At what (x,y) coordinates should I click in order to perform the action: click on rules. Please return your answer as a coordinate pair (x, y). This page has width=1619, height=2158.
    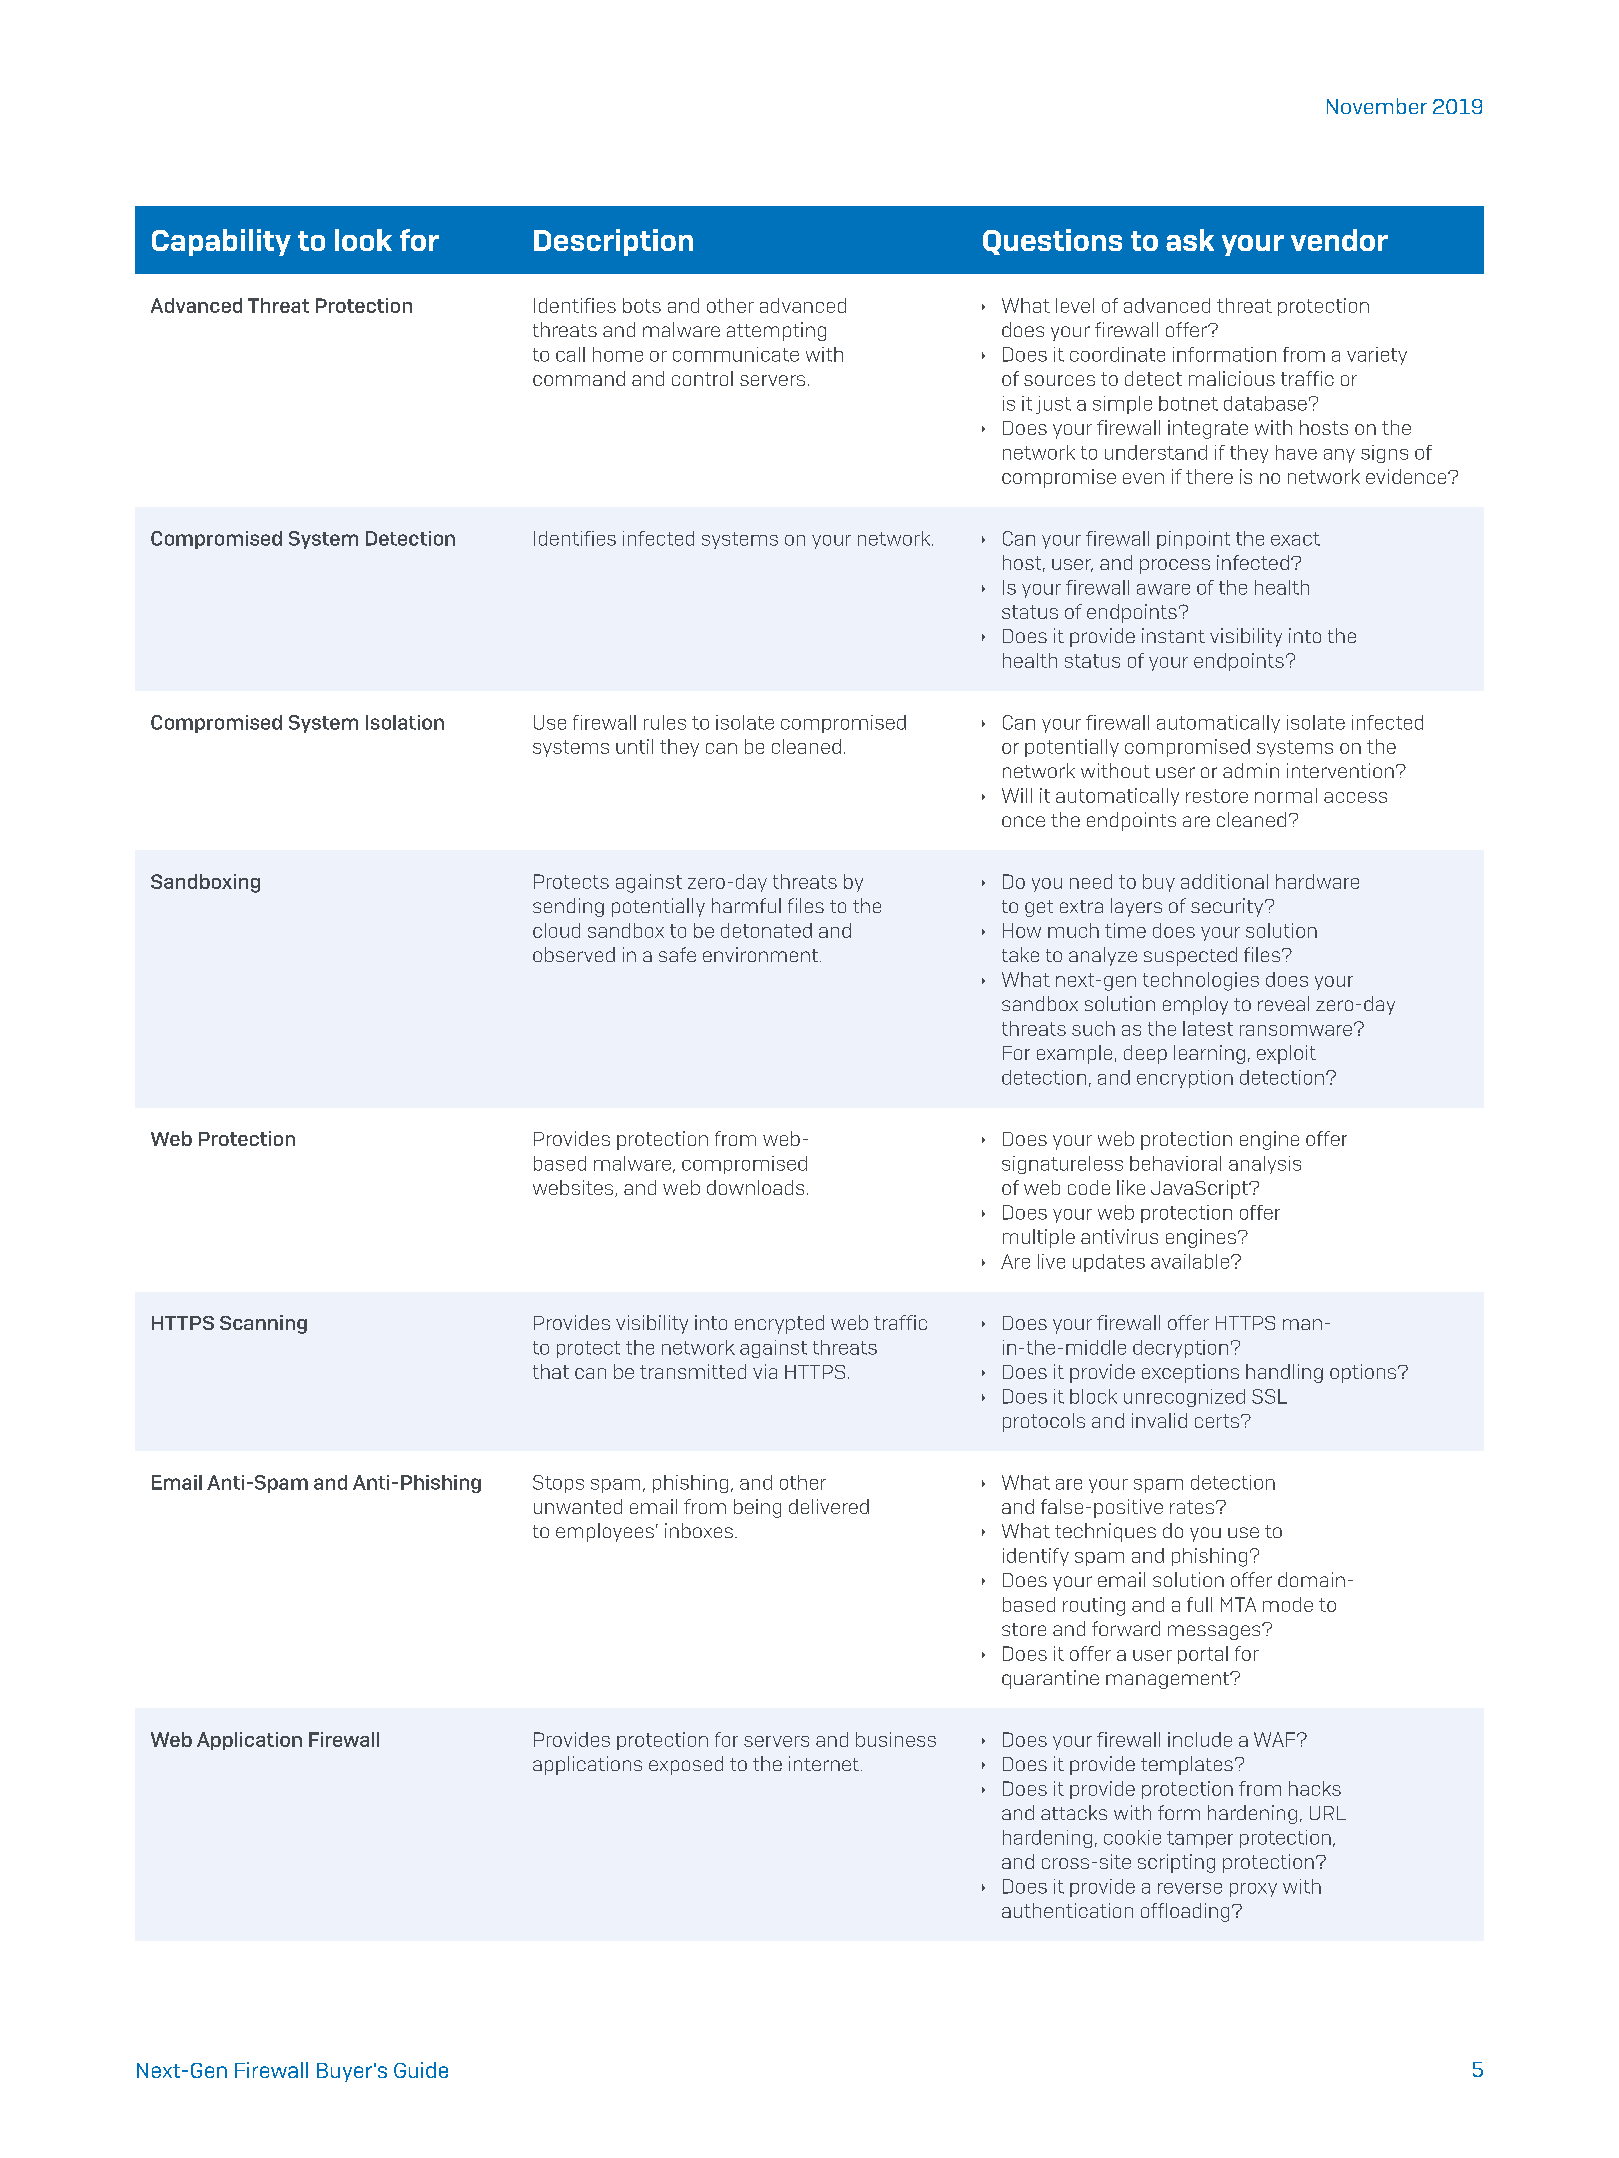
    Looking at the image, I should click on (665, 722).
